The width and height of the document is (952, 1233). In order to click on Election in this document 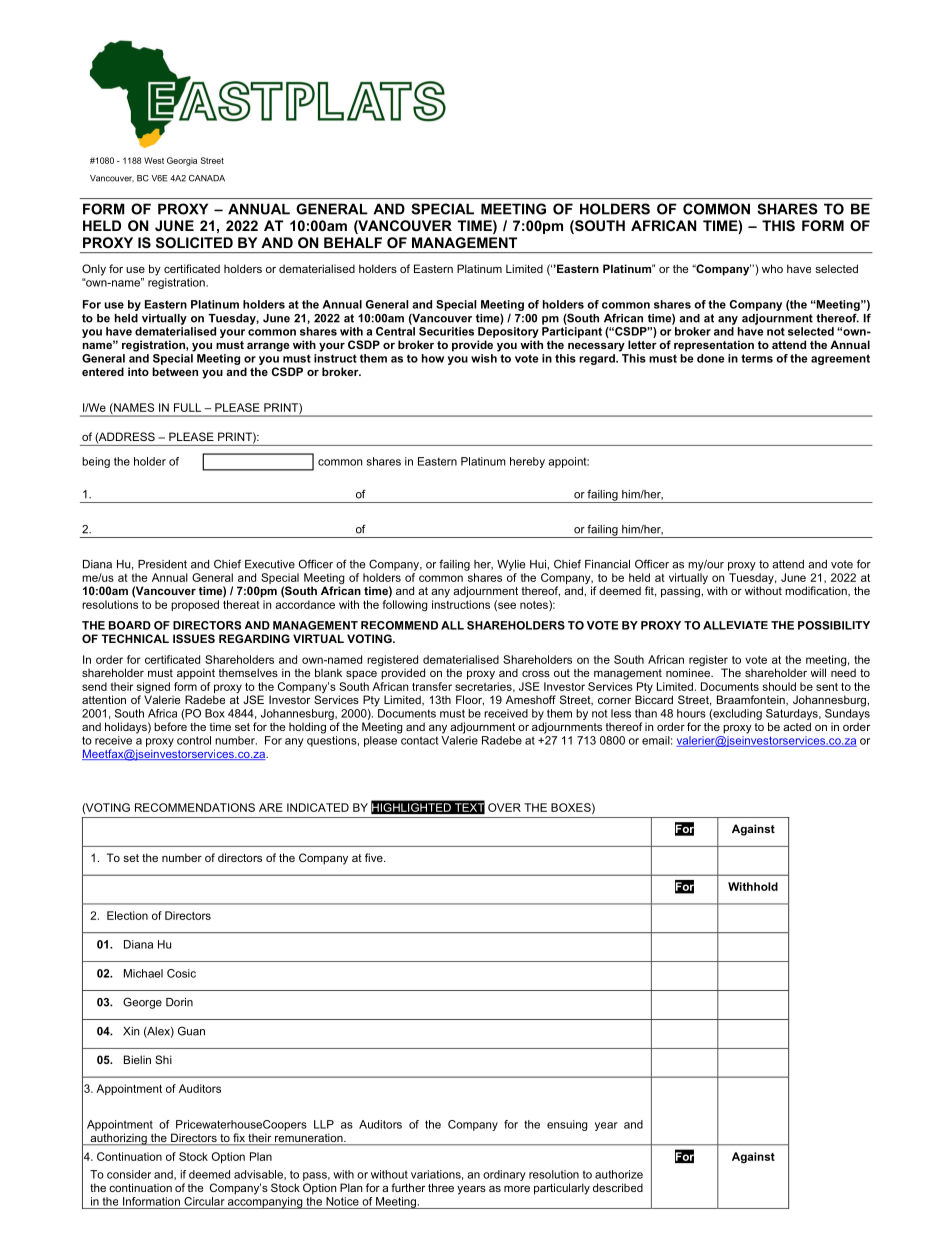, I will do `click(127, 915)`.
